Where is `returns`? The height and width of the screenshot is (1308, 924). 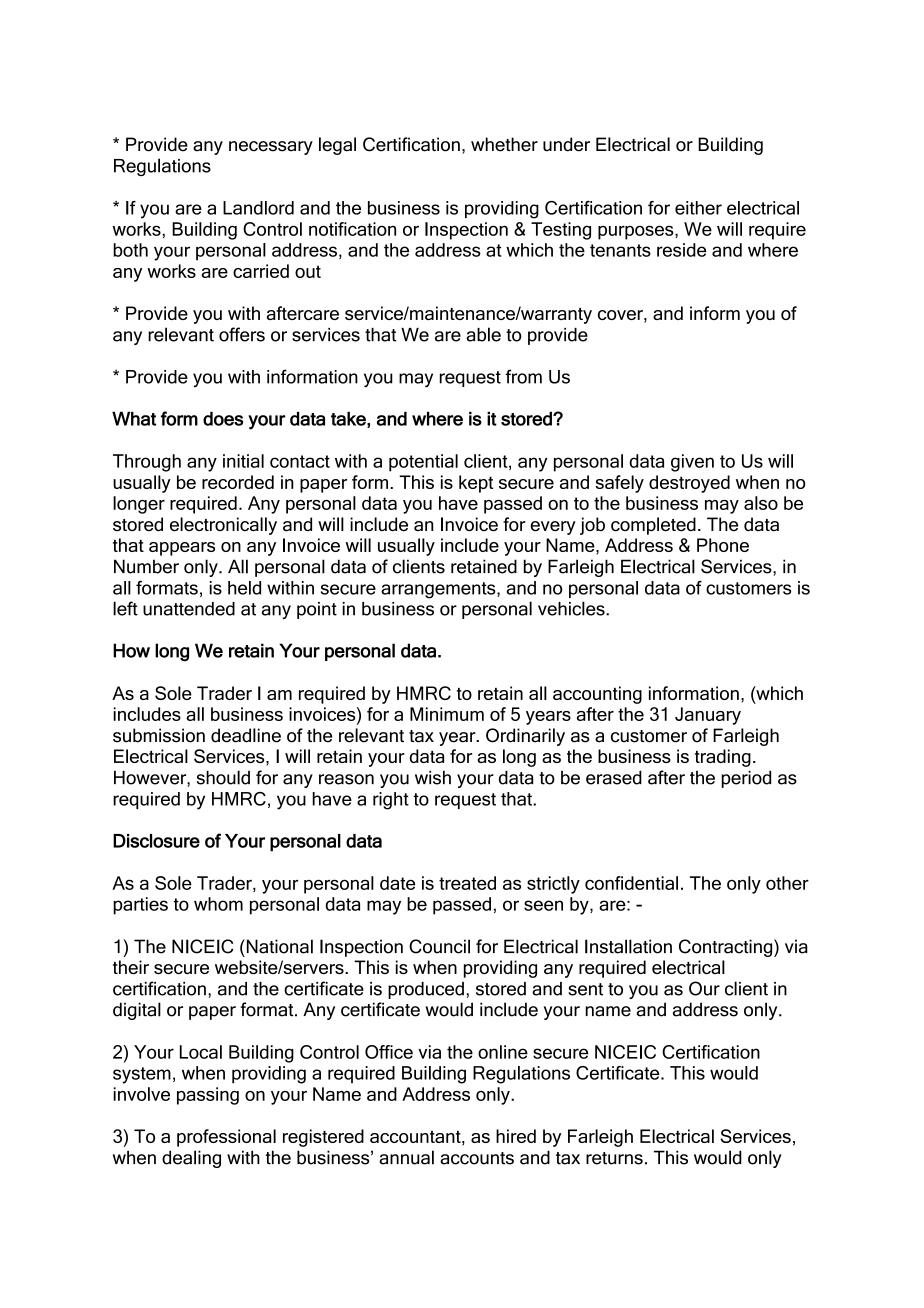
returns is located at coordinates (614, 1158).
